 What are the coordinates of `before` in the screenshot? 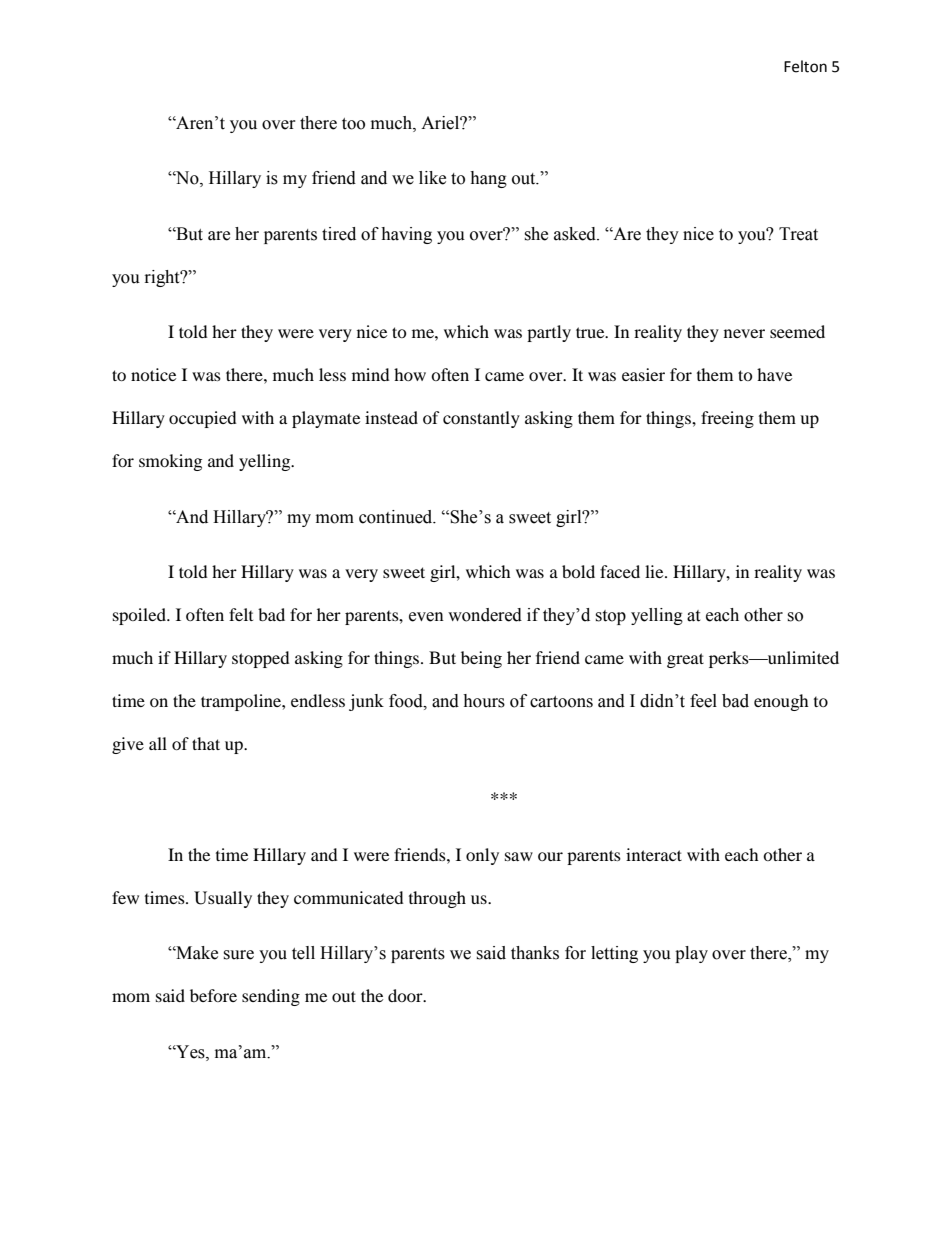 It's located at (213, 995).
